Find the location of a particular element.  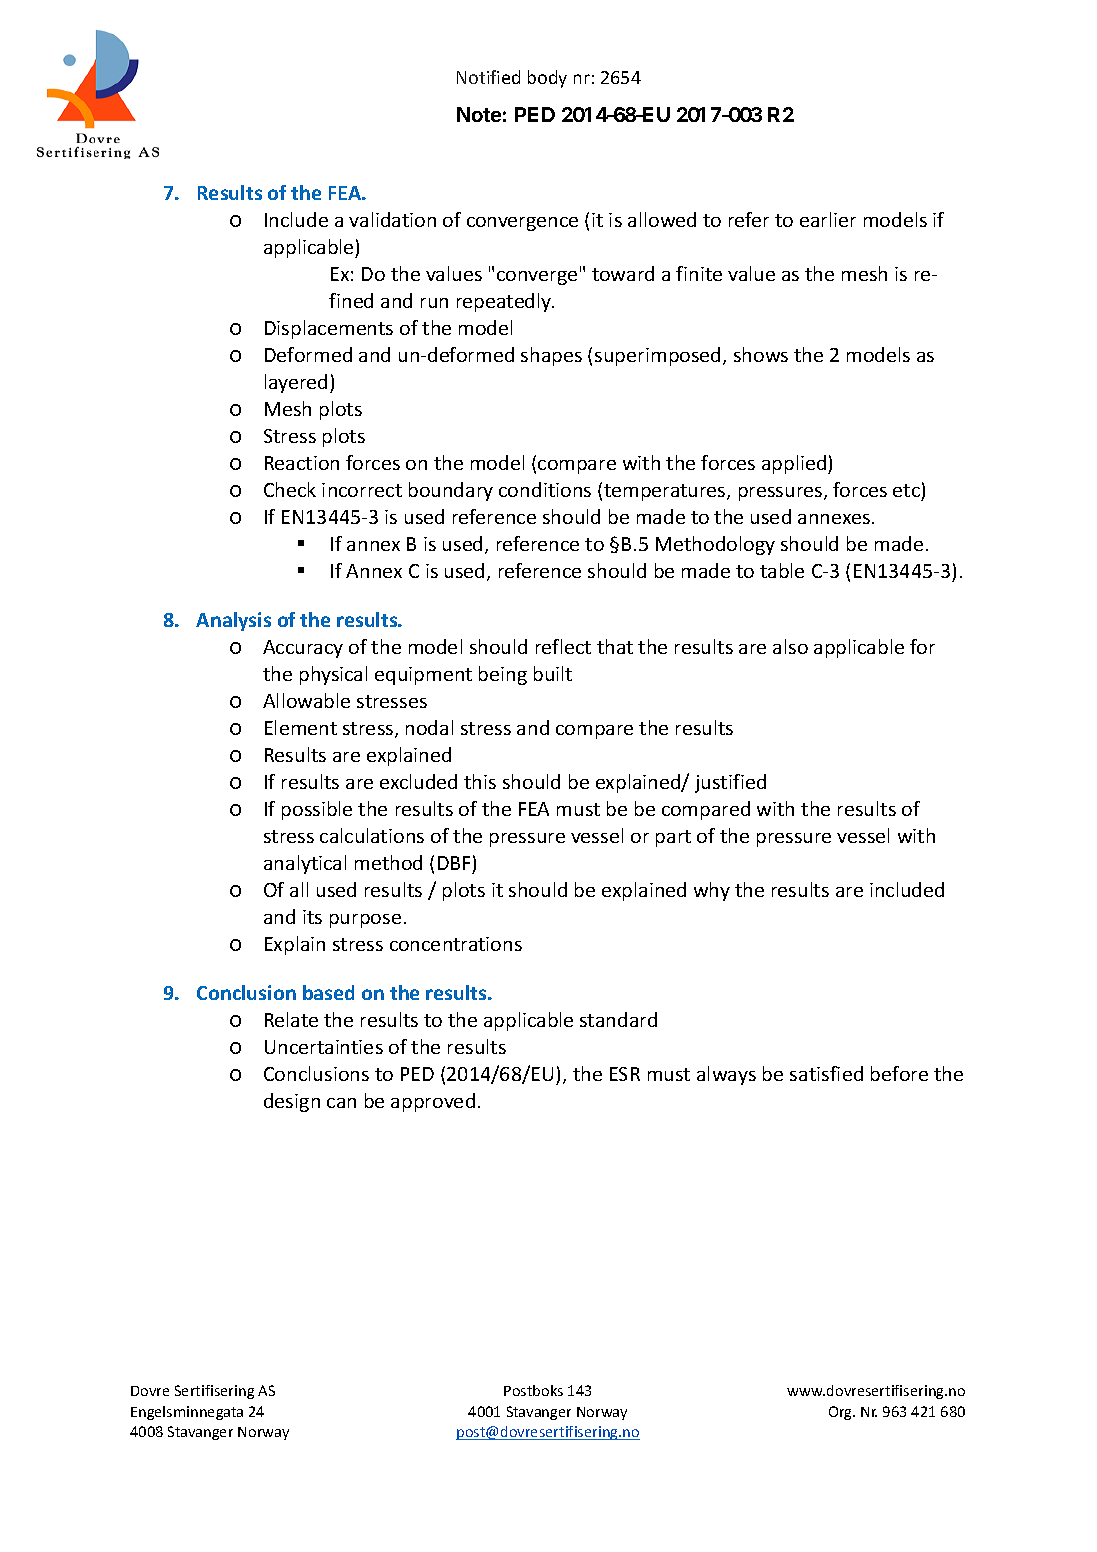

shapes is located at coordinates (551, 356).
